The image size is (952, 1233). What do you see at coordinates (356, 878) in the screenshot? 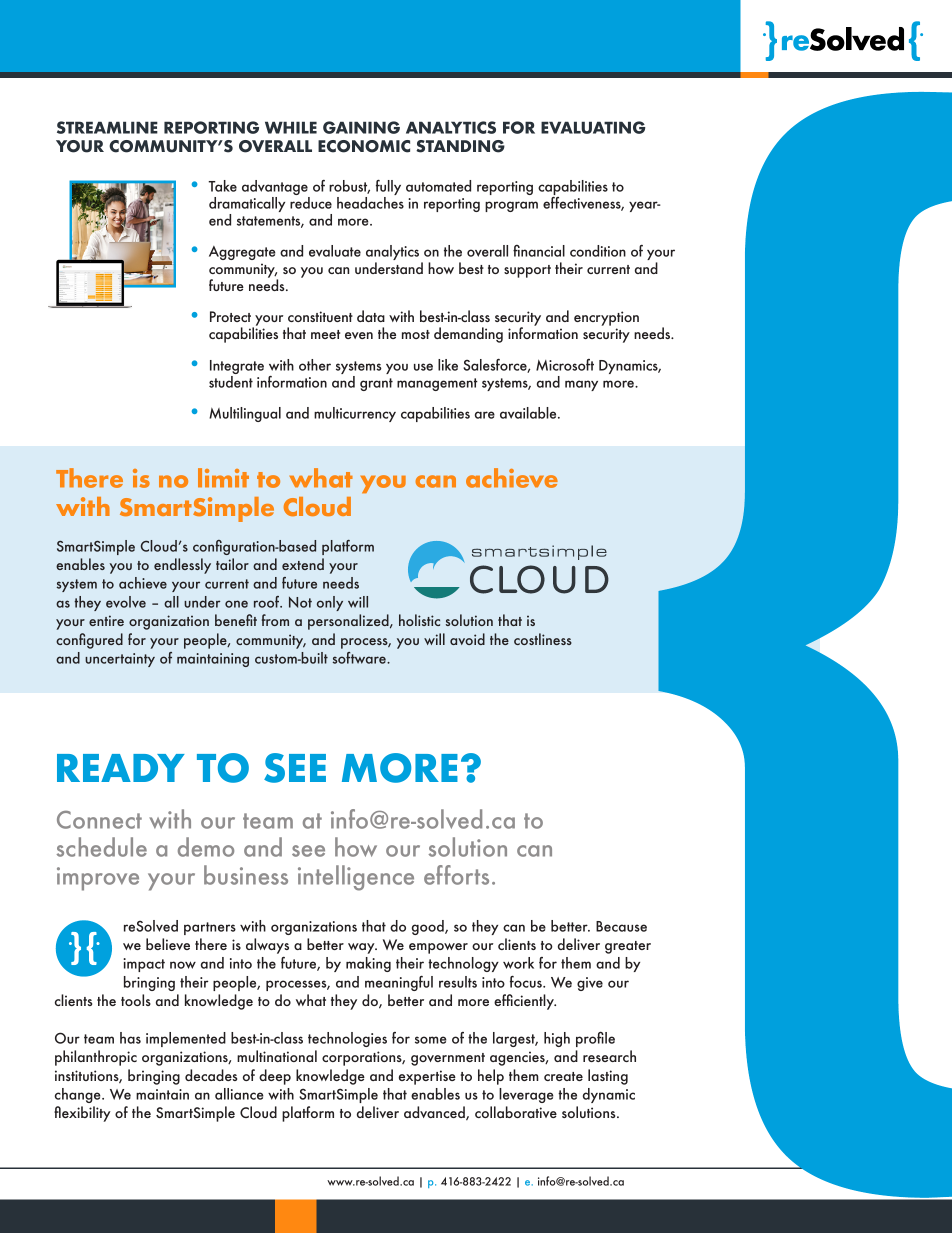
I see `intelligence` at bounding box center [356, 878].
